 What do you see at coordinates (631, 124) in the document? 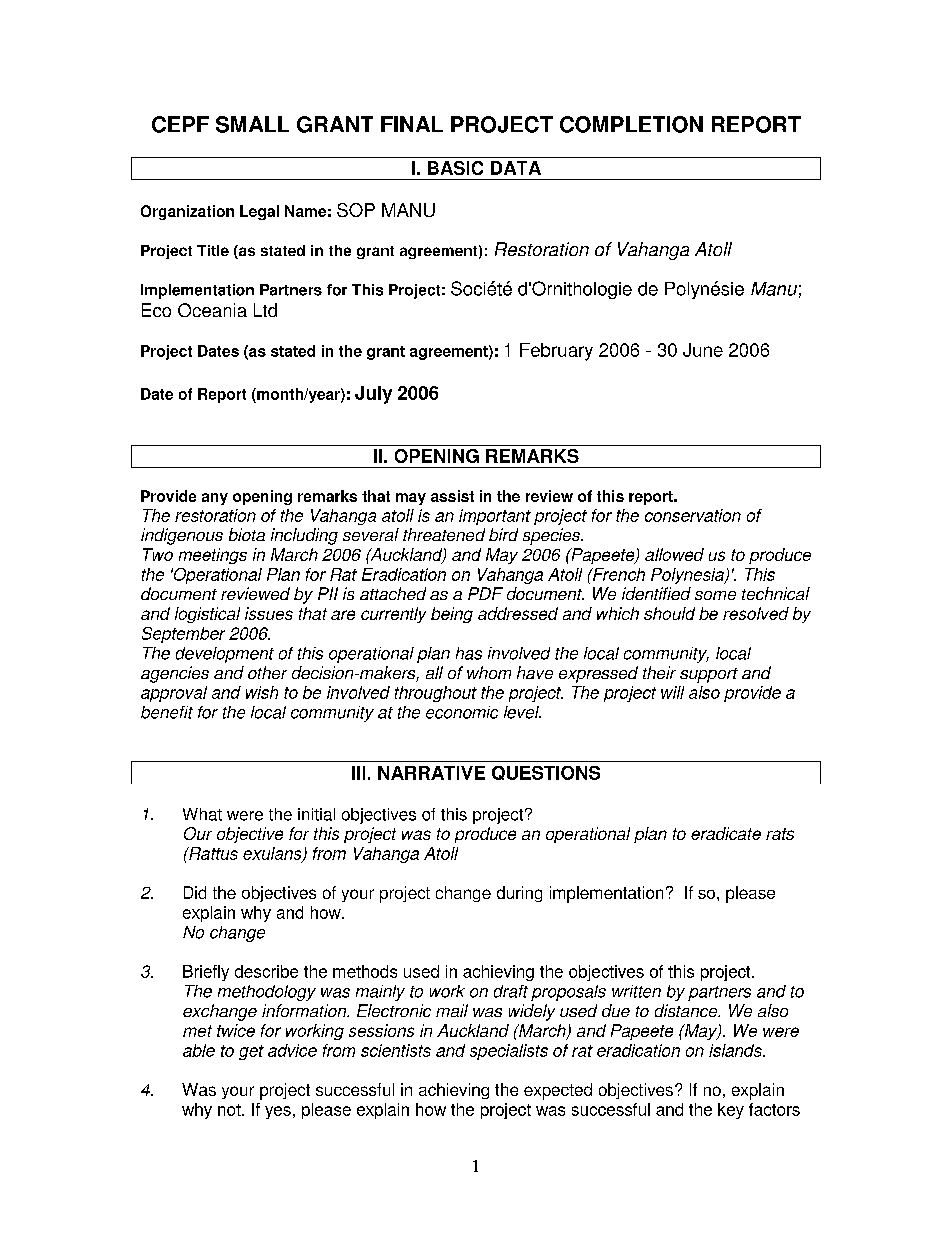
I see `COMPLETION` at bounding box center [631, 124].
